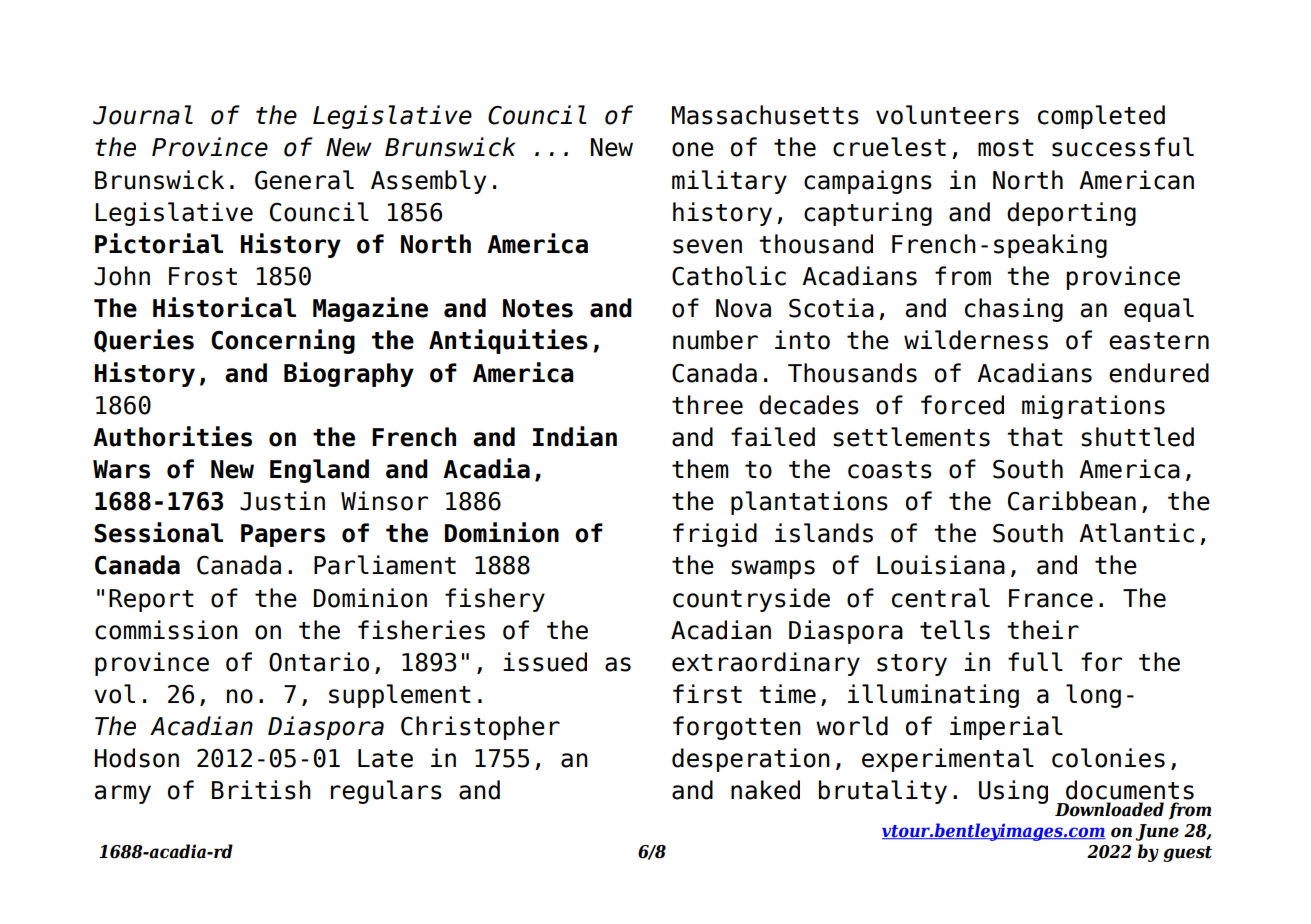 Image resolution: width=1311 pixels, height=924 pixels. Describe the element at coordinates (1006, 148) in the page. I see `most` at that location.
